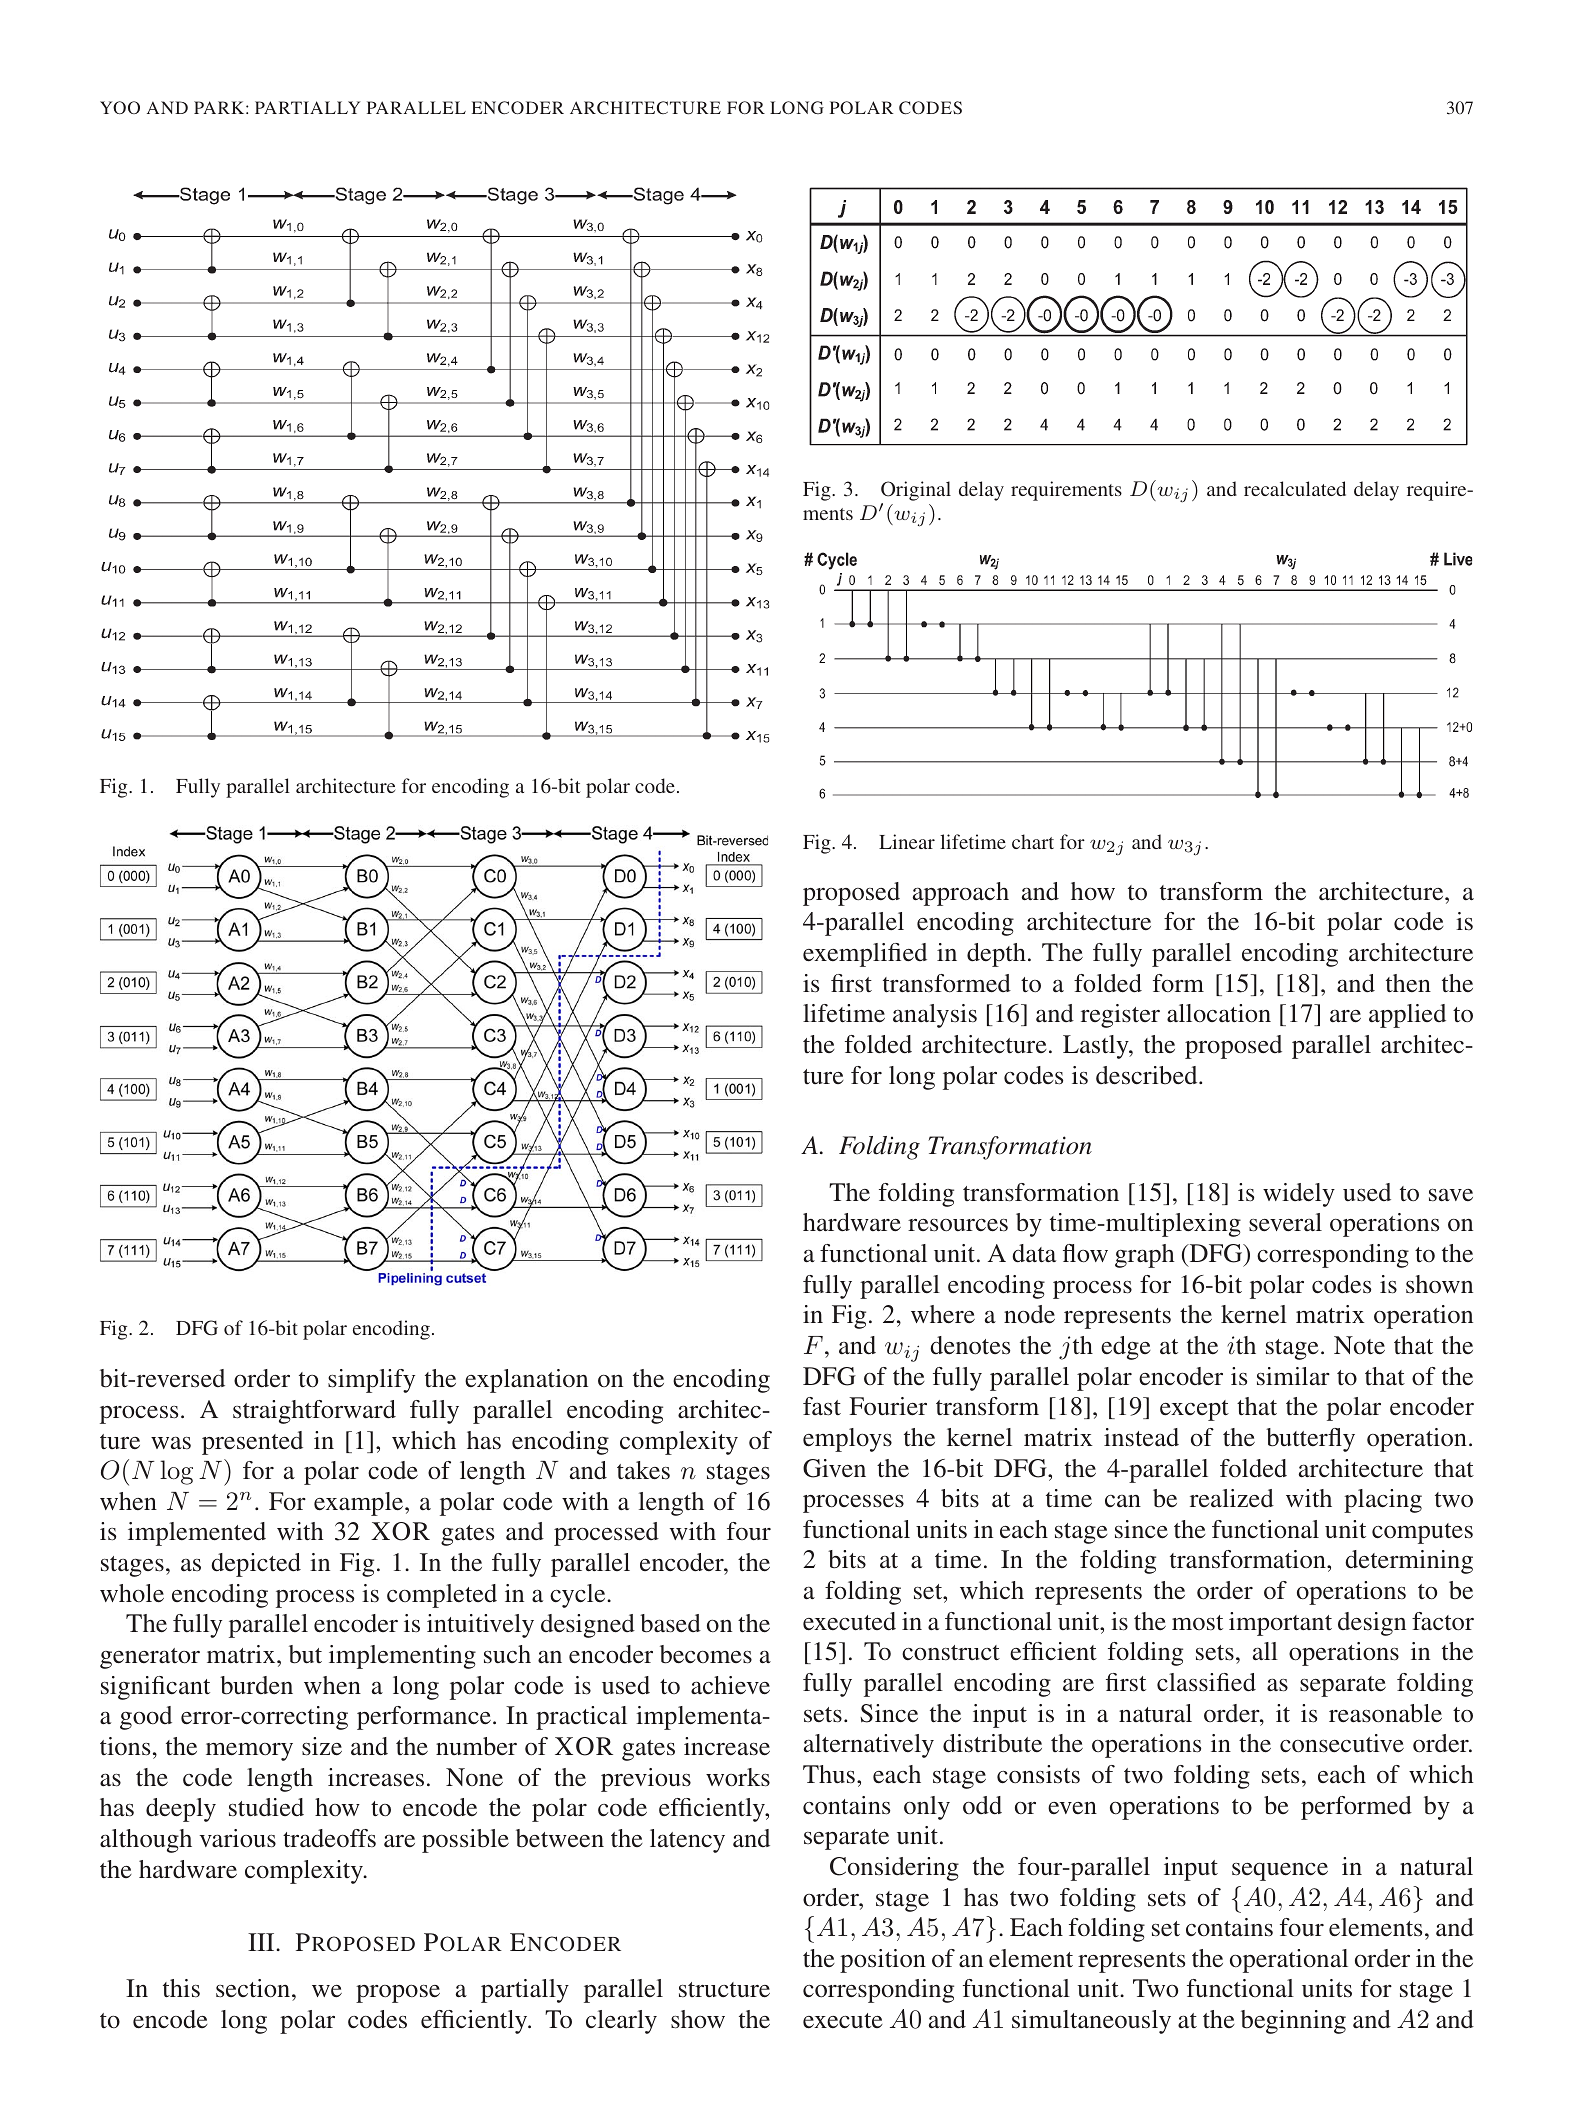 The height and width of the screenshot is (2118, 1588). I want to click on YOO, so click(120, 107).
